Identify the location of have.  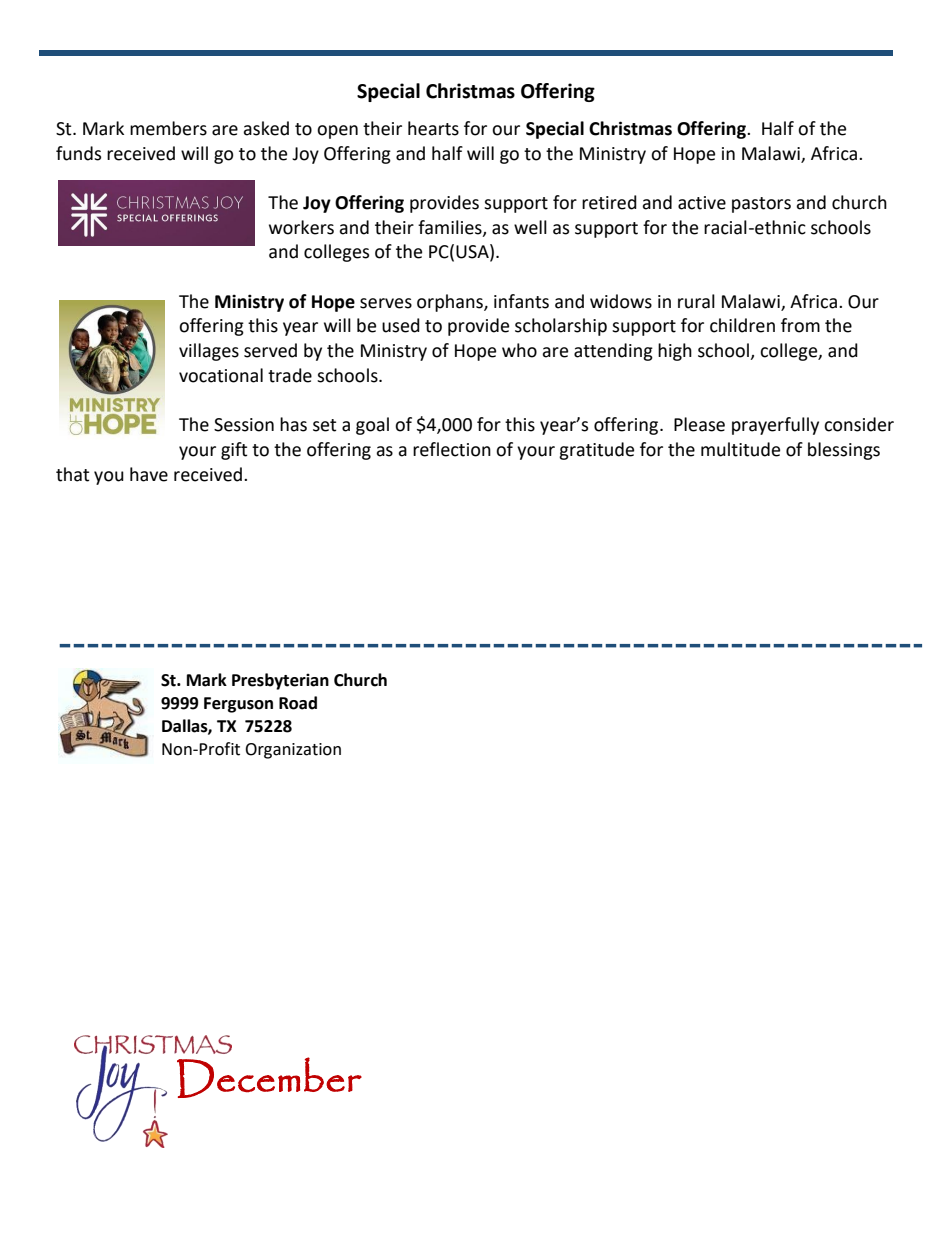
(149, 474).
